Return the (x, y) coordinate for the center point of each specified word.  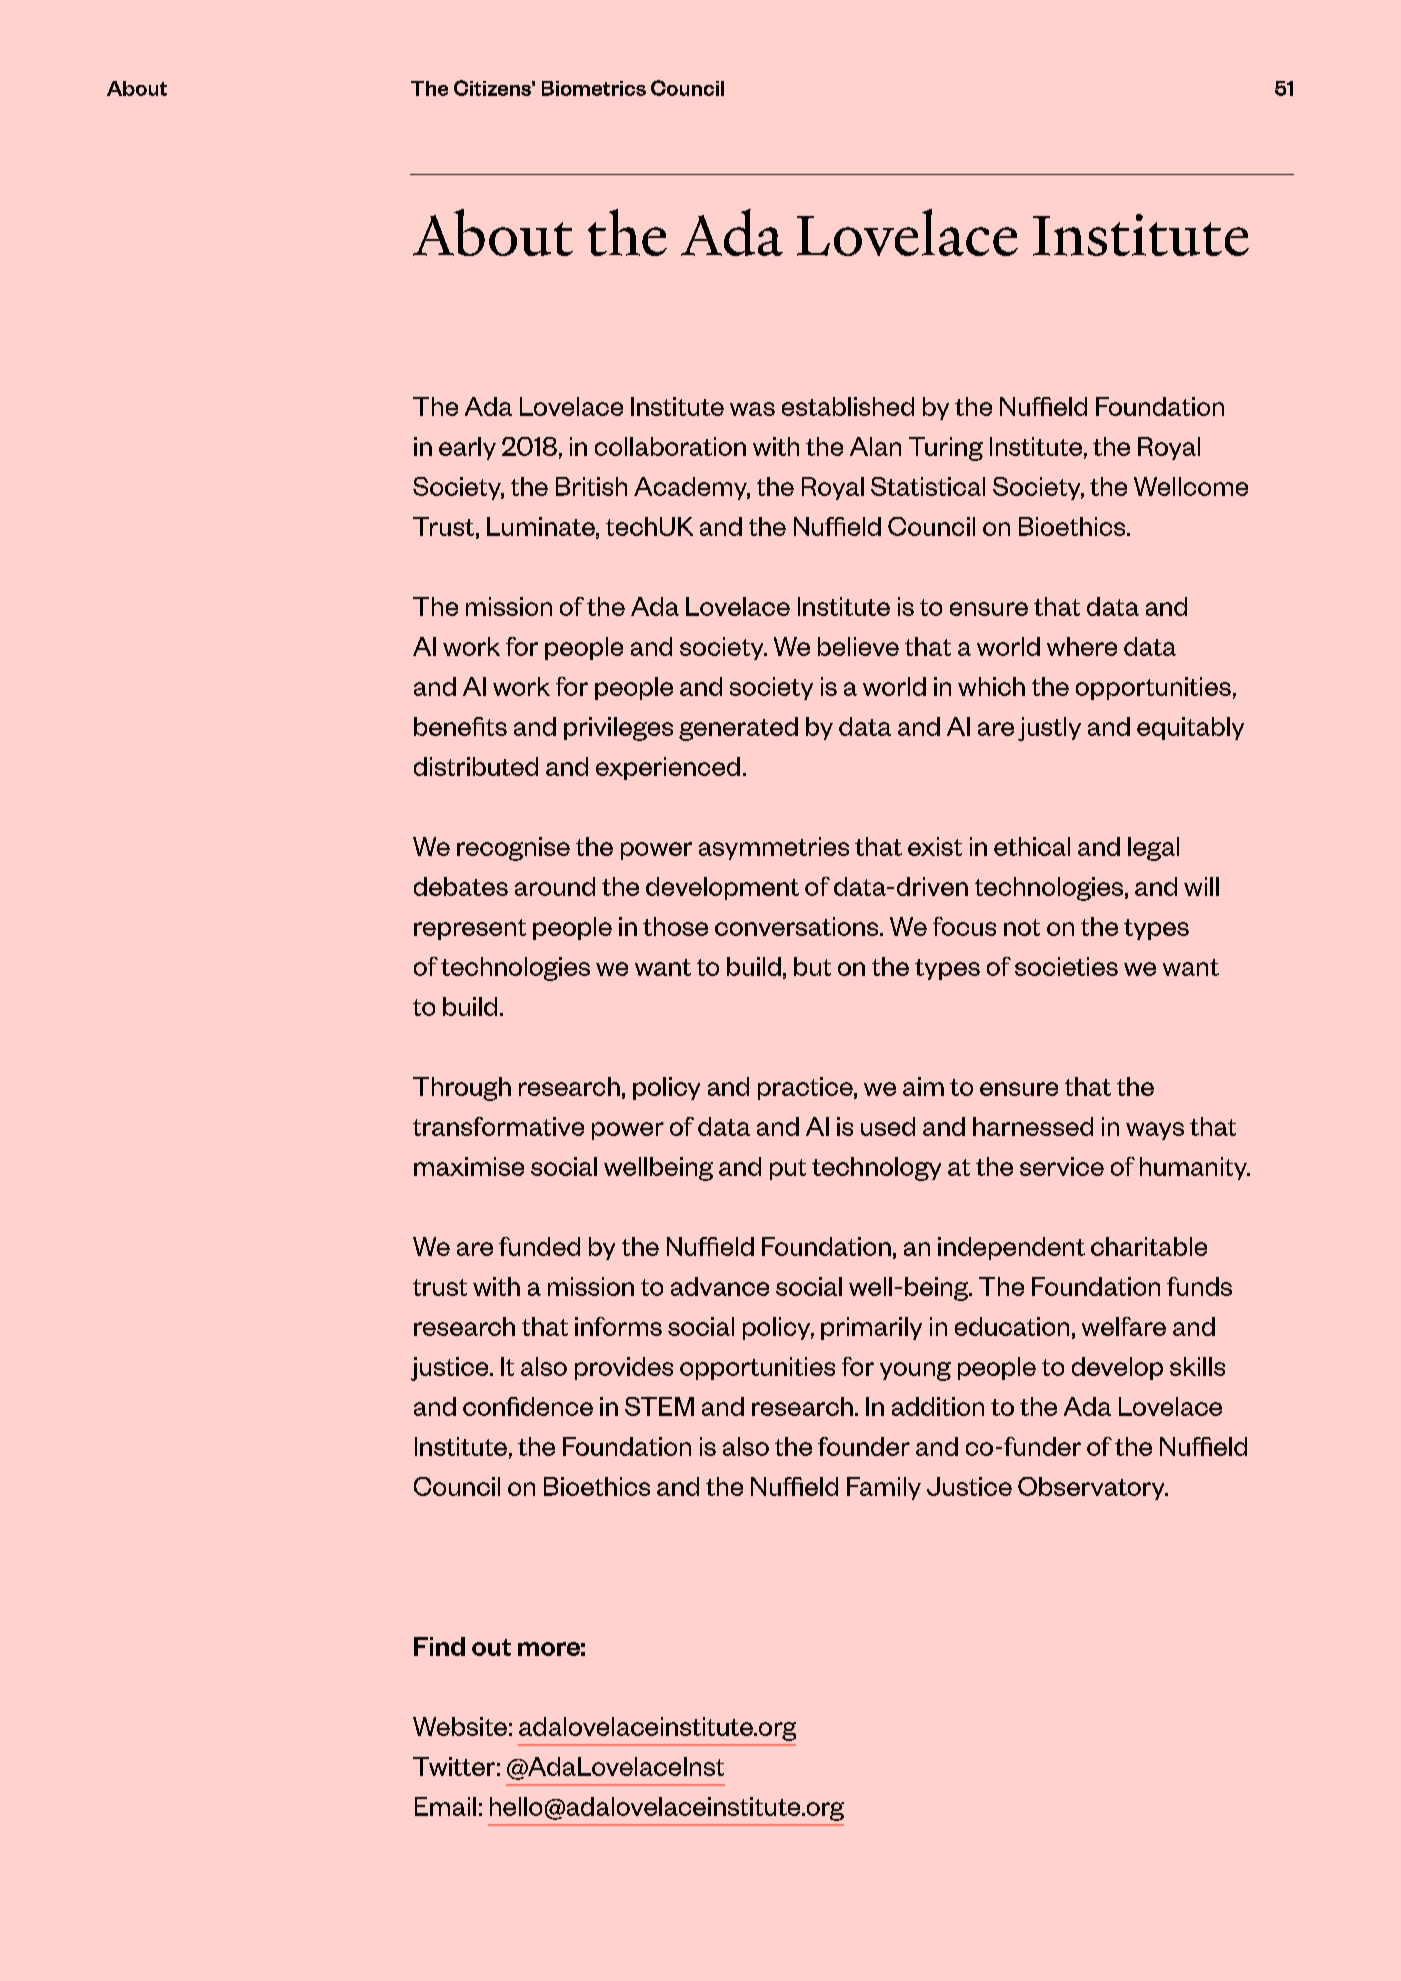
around (555, 886)
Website (460, 1726)
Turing (946, 449)
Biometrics (594, 88)
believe (858, 646)
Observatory (1092, 1488)
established (848, 406)
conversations (798, 926)
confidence (528, 1406)
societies (1066, 966)
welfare (1124, 1326)
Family (884, 1488)
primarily (871, 1328)
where (1082, 646)
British (591, 486)
